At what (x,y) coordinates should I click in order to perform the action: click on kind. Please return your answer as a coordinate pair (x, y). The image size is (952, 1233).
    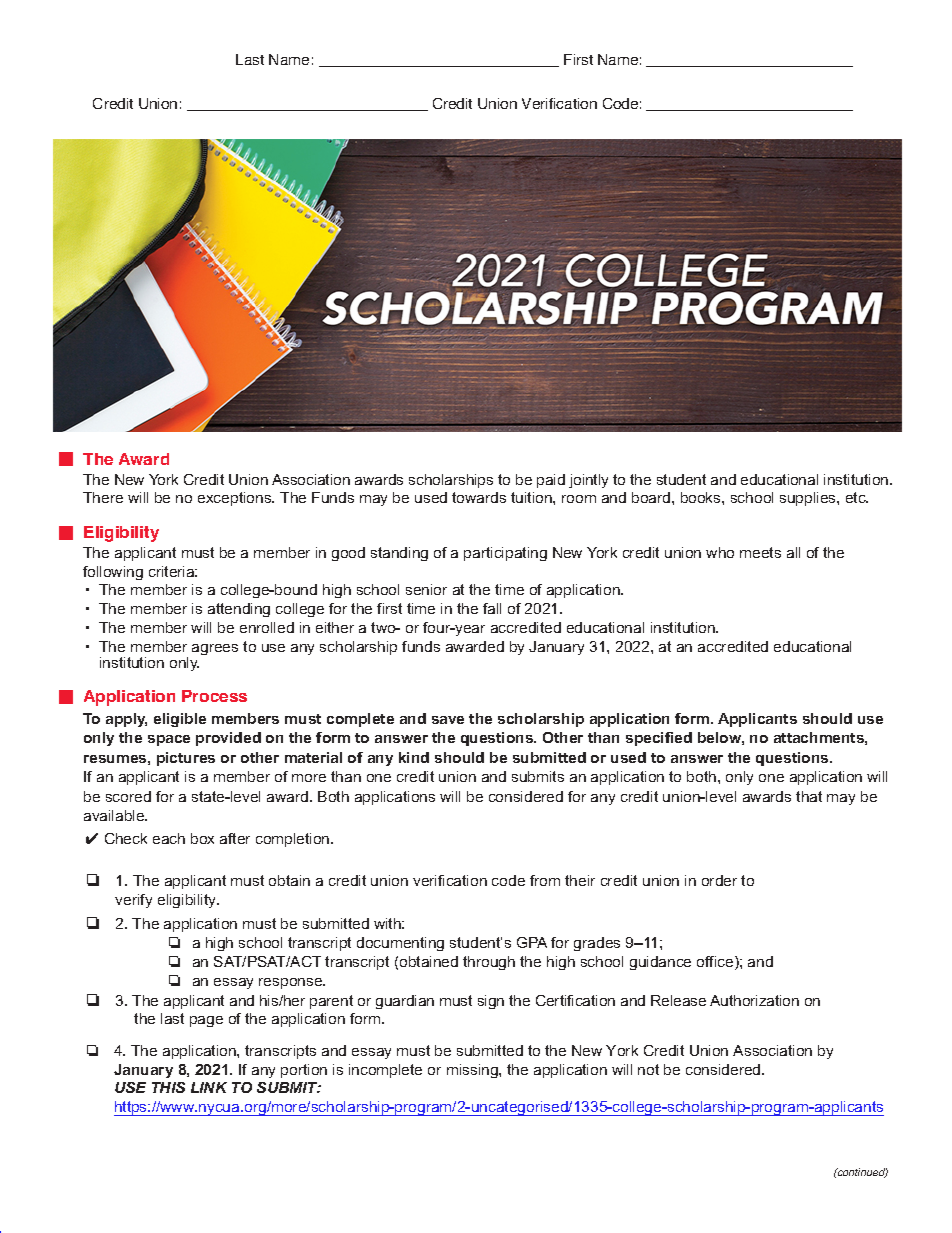
    Looking at the image, I should click on (414, 757).
